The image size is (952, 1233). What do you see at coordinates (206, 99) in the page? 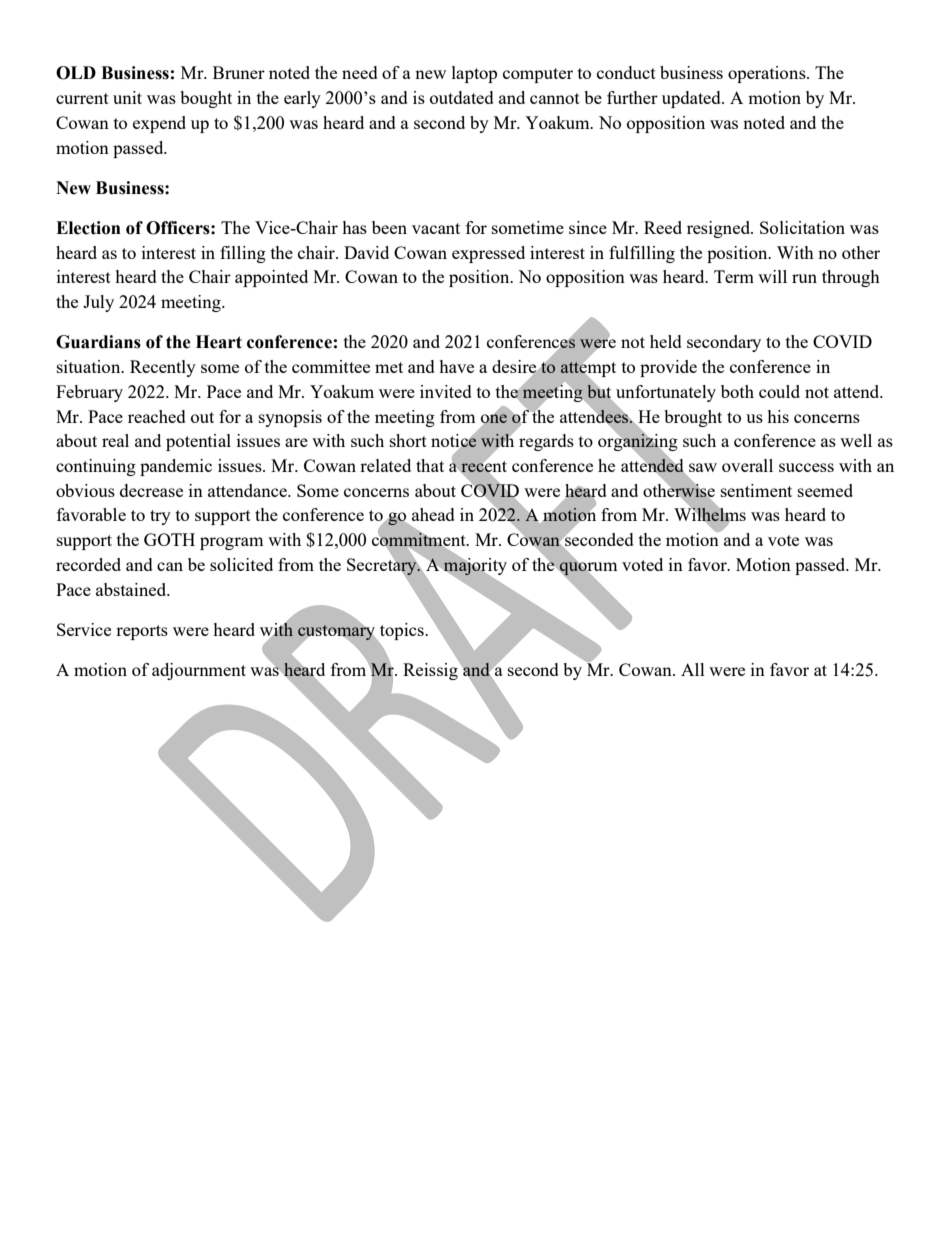
I see `bought` at bounding box center [206, 99].
